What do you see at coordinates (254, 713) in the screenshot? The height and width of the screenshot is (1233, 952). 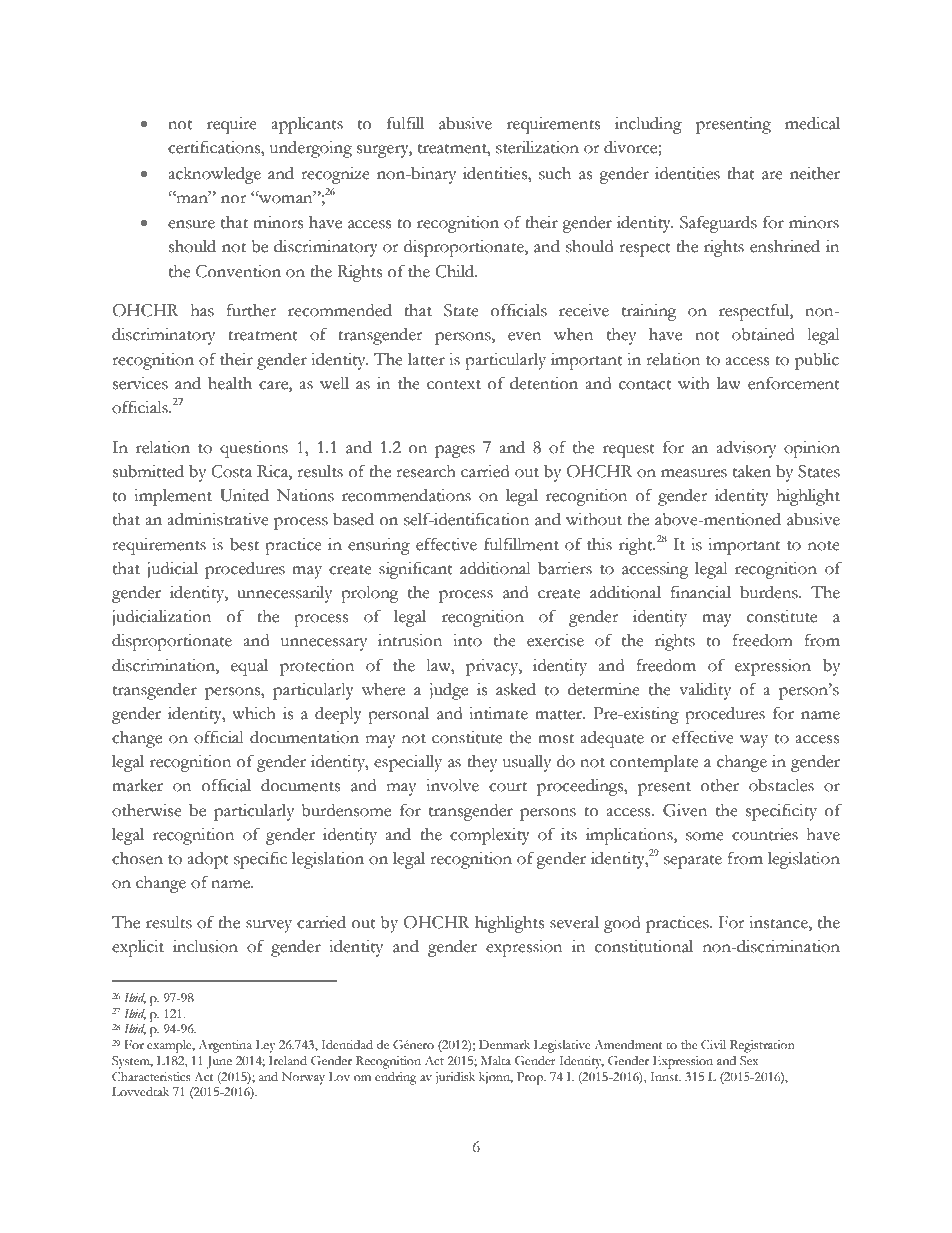 I see `which` at bounding box center [254, 713].
